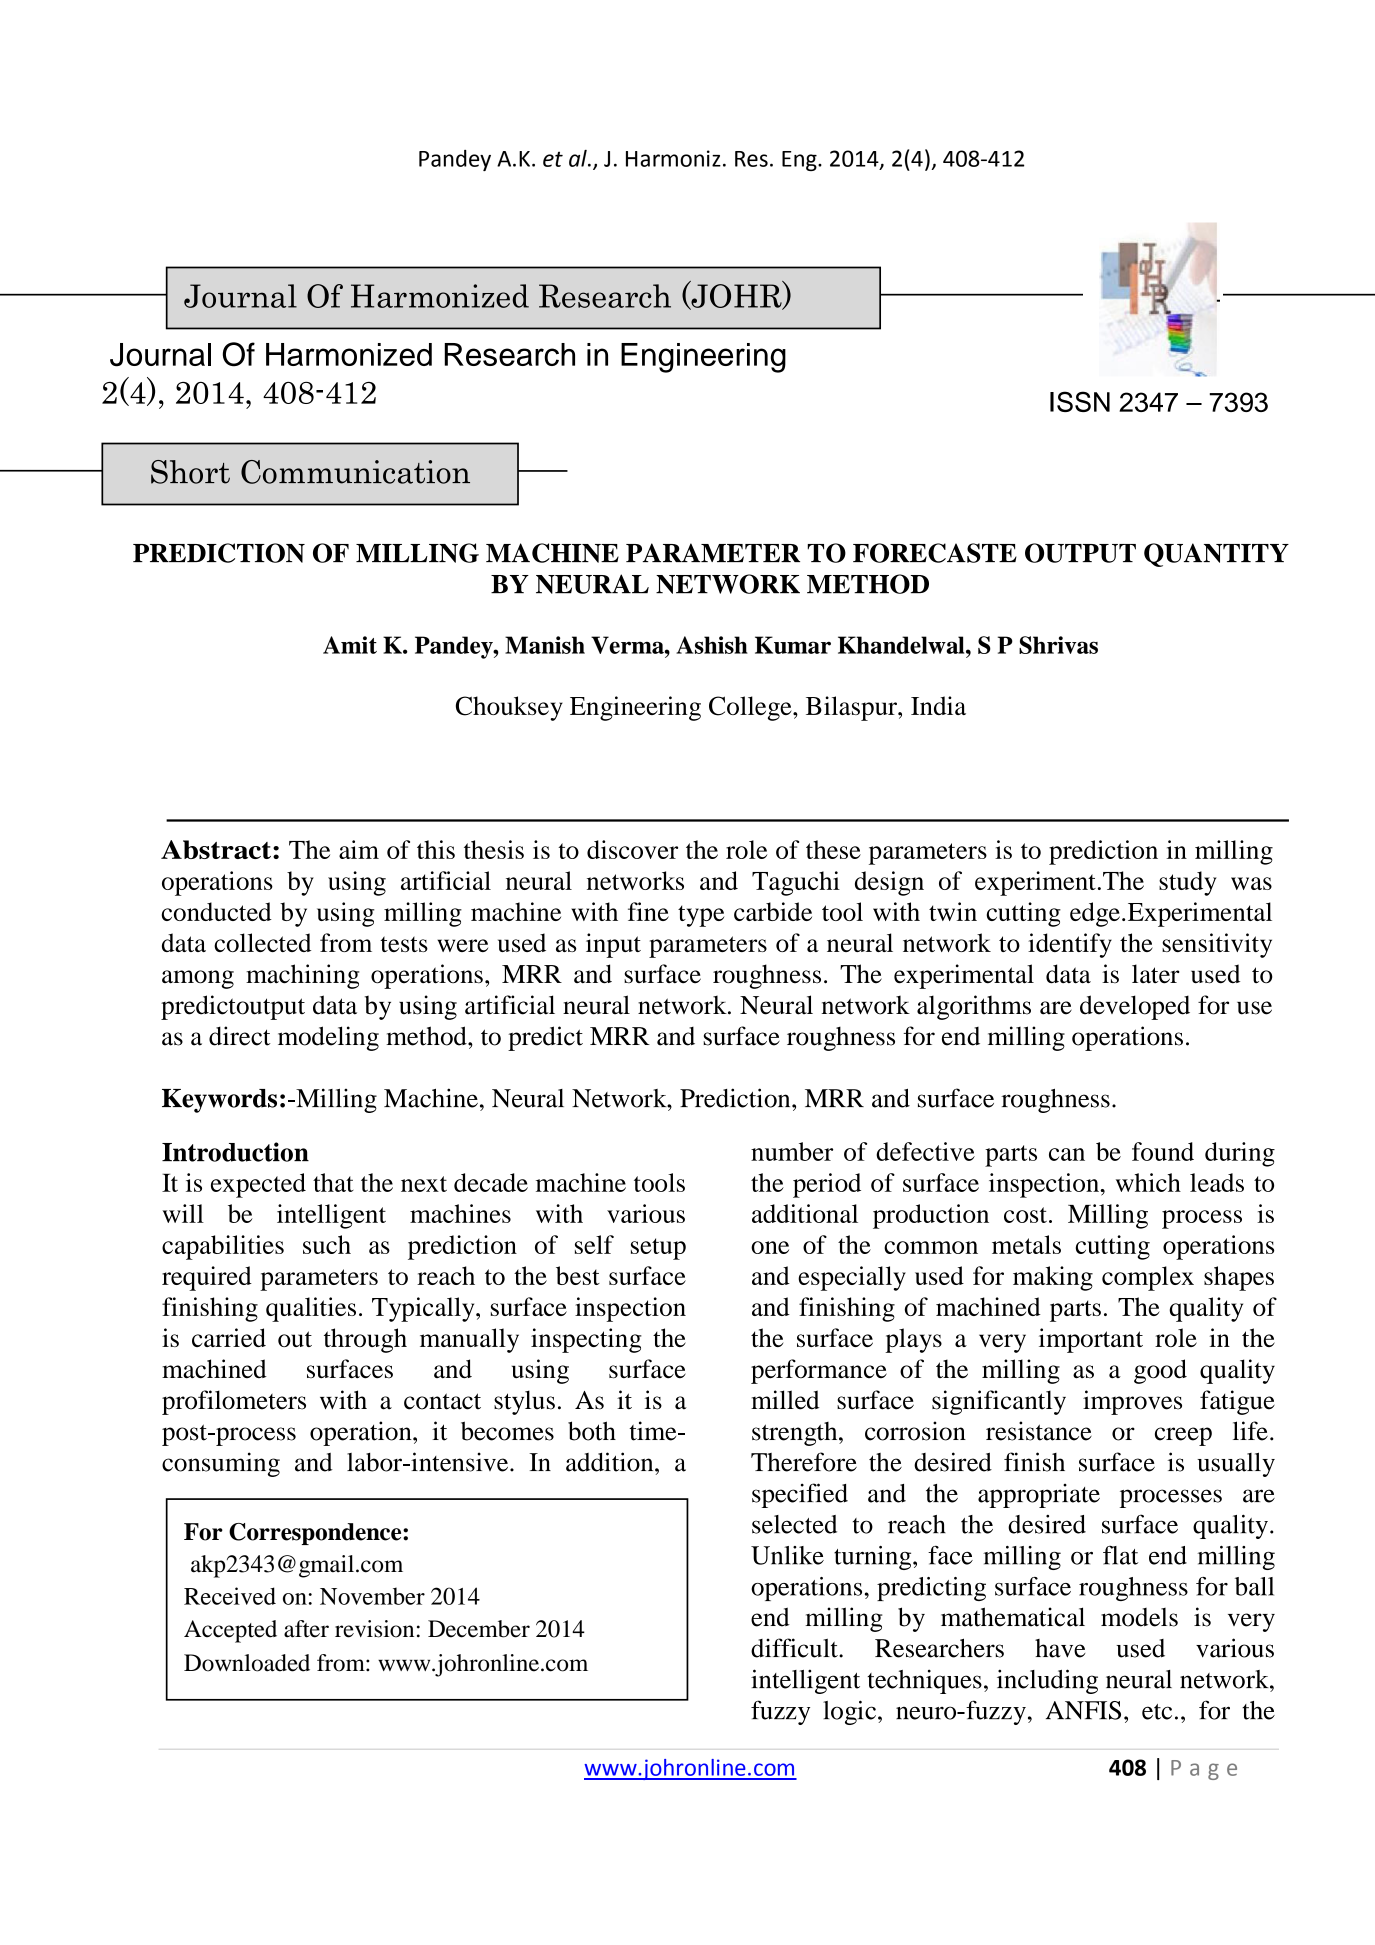  Describe the element at coordinates (785, 1400) in the image. I see `milled` at that location.
